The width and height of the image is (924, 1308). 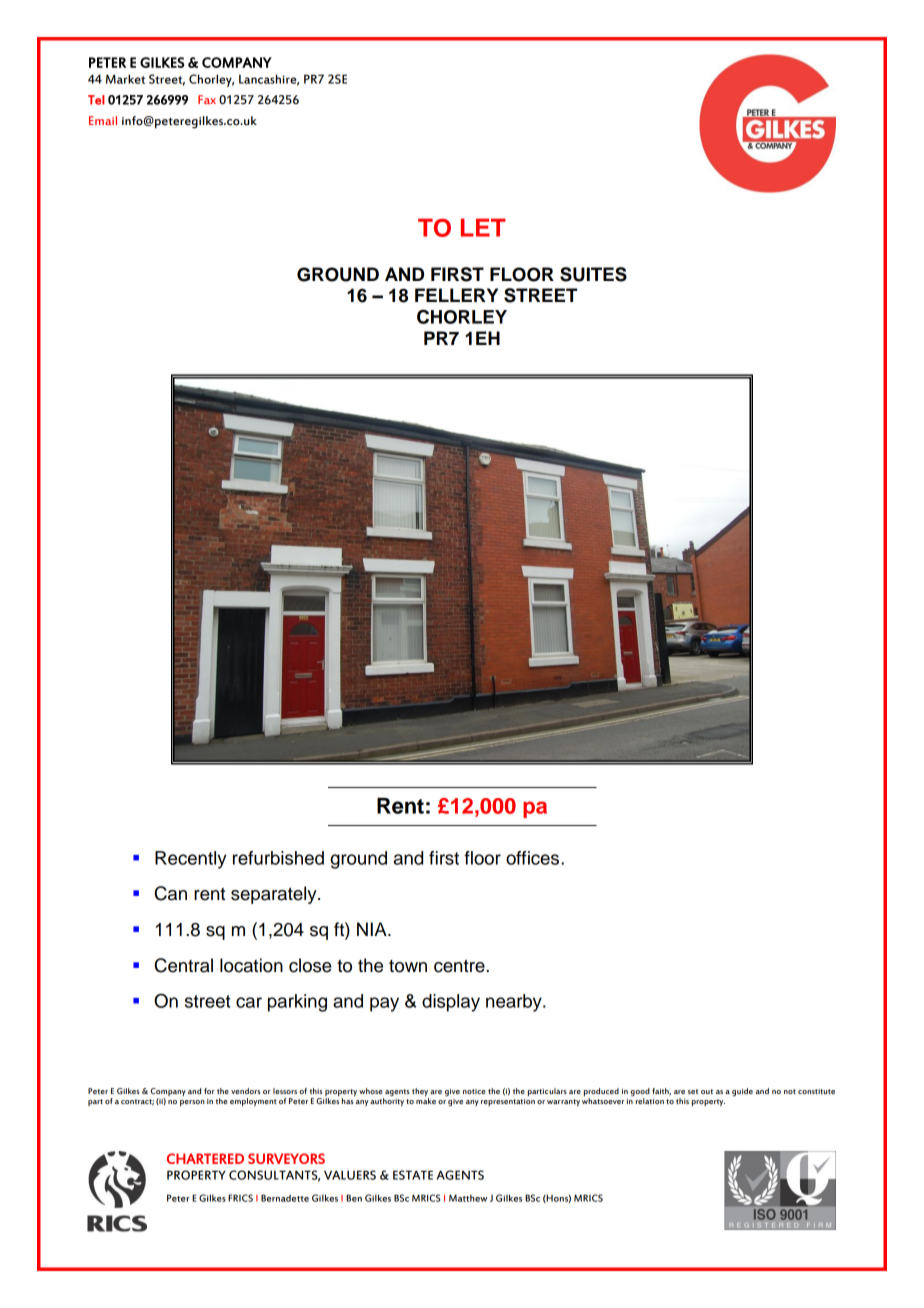 I want to click on offices, so click(x=534, y=858).
